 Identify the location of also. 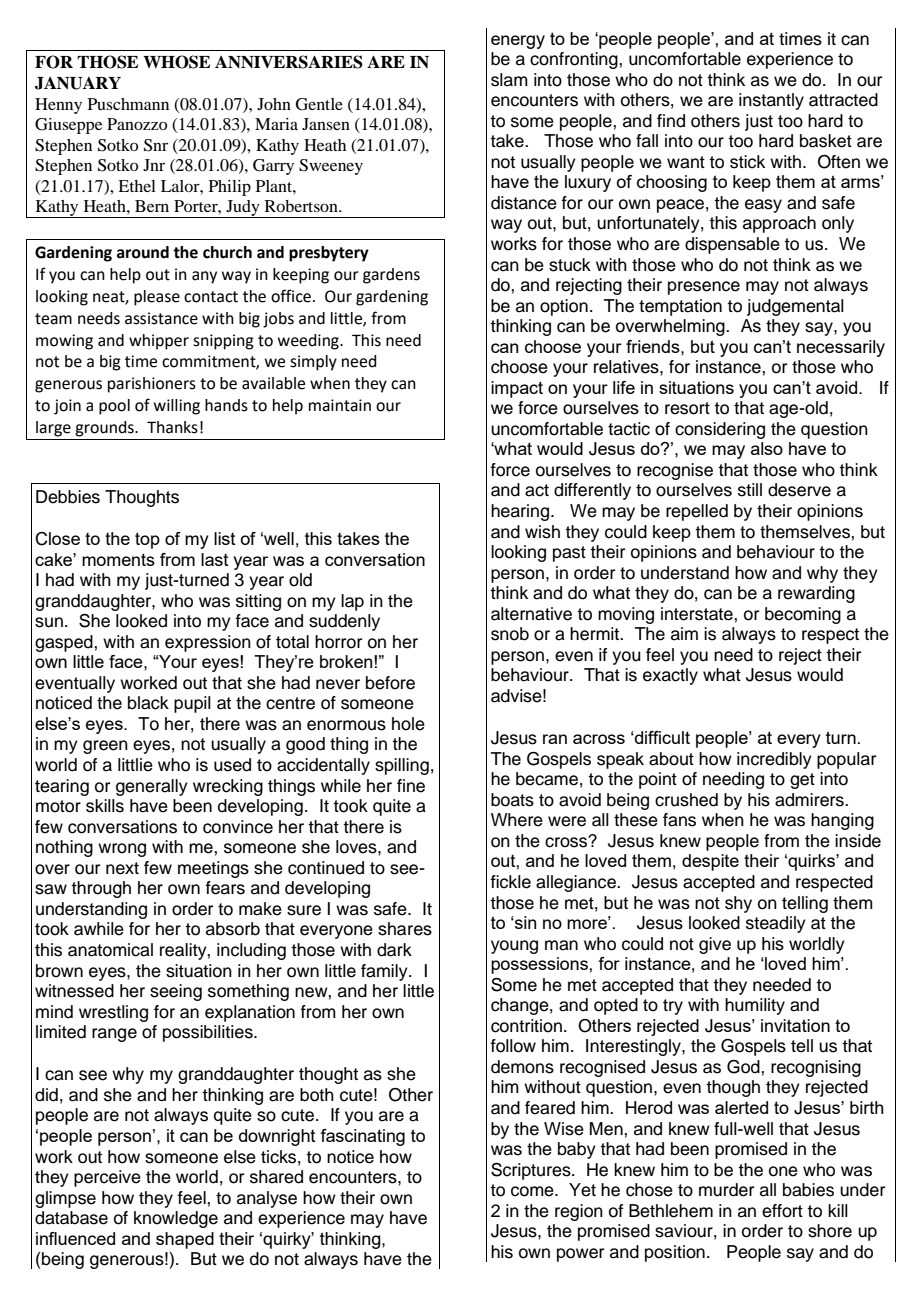
(767, 448).
